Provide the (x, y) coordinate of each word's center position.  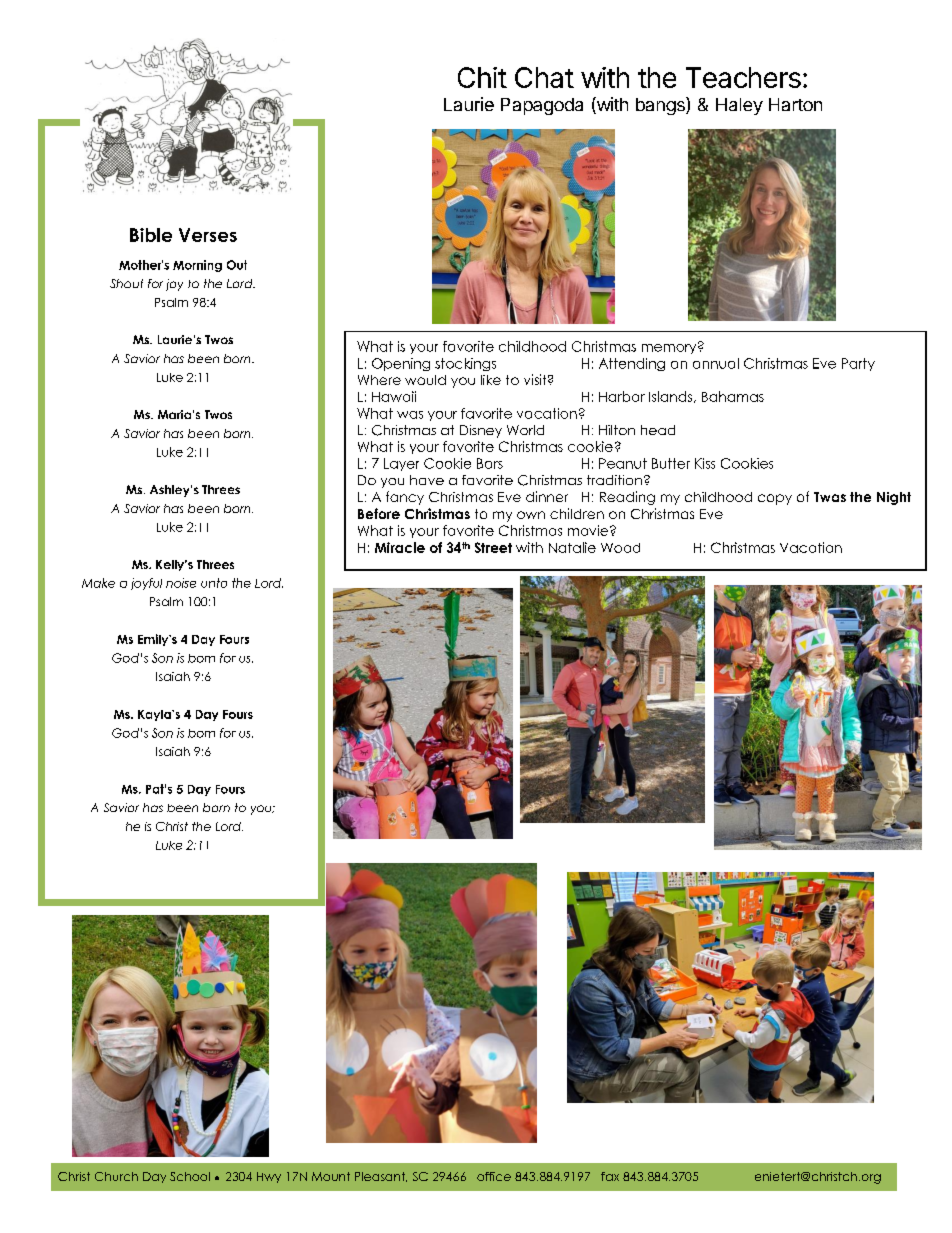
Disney (481, 431)
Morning (197, 266)
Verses (208, 235)
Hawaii (394, 396)
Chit (482, 77)
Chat (544, 77)
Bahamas (733, 396)
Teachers (743, 77)
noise (181, 583)
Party (858, 364)
